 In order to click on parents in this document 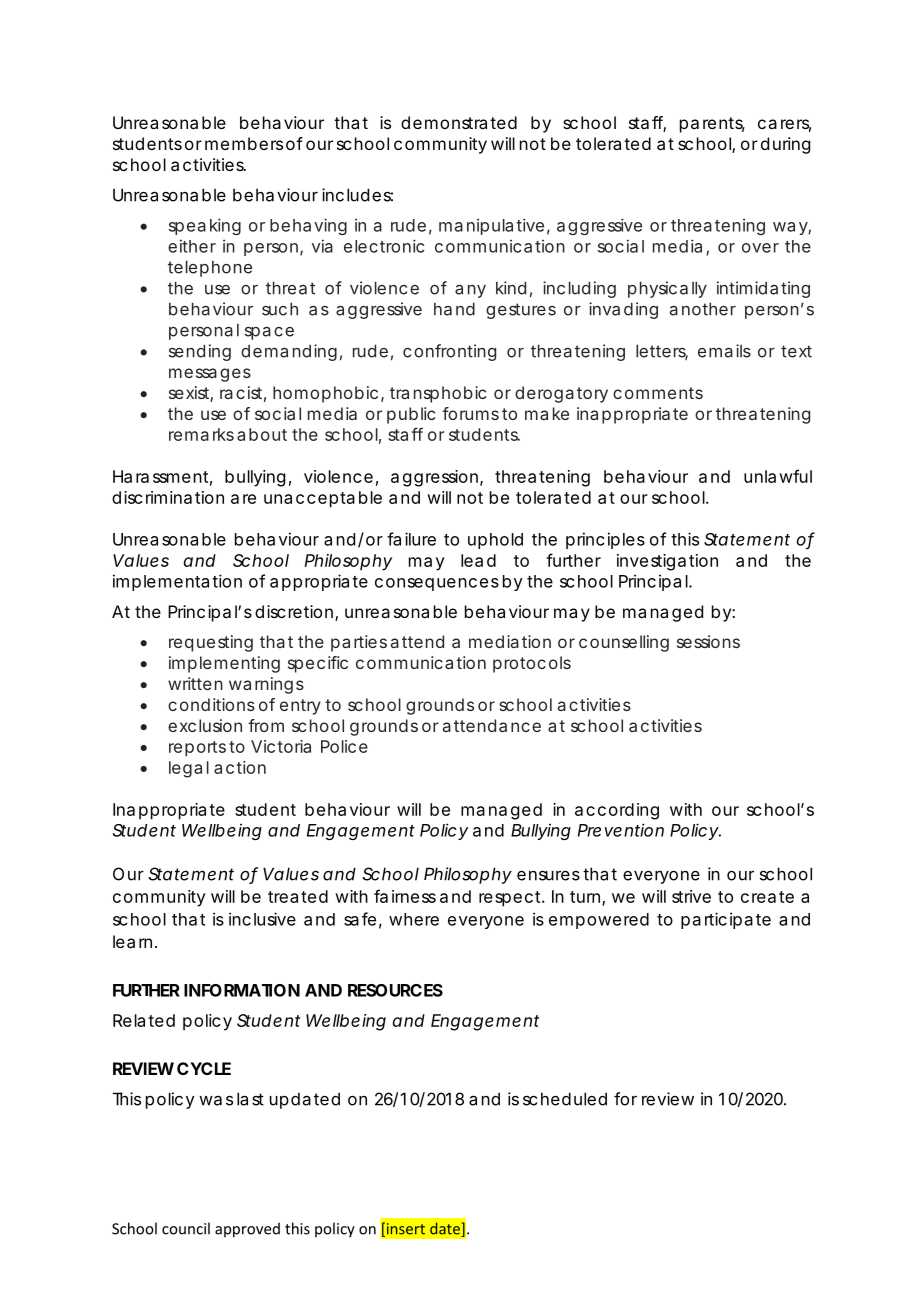, I will do `click(712, 125)`.
